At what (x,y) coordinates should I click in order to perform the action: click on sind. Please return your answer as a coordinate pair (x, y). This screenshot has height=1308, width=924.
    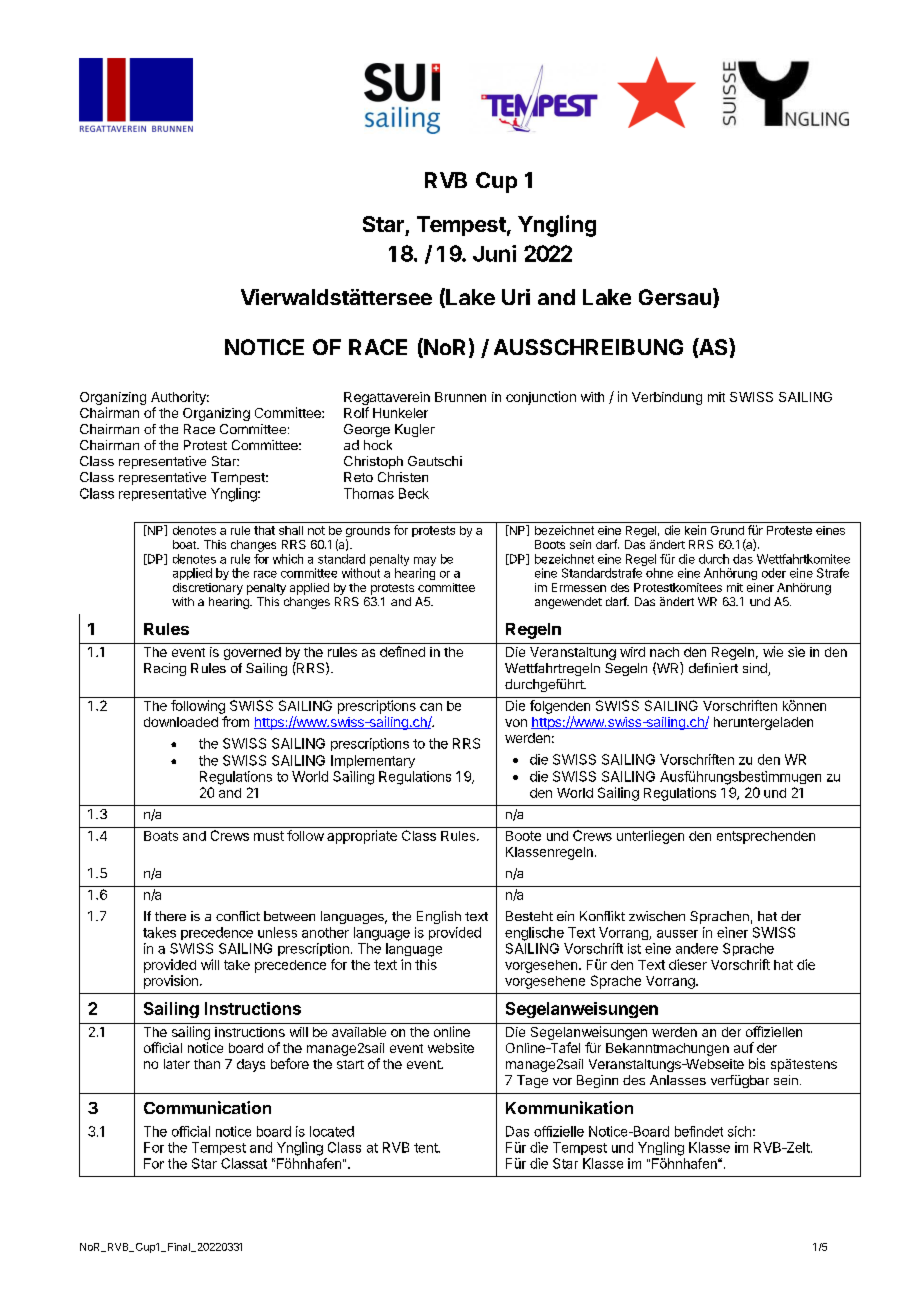
    Looking at the image, I should click on (756, 669).
